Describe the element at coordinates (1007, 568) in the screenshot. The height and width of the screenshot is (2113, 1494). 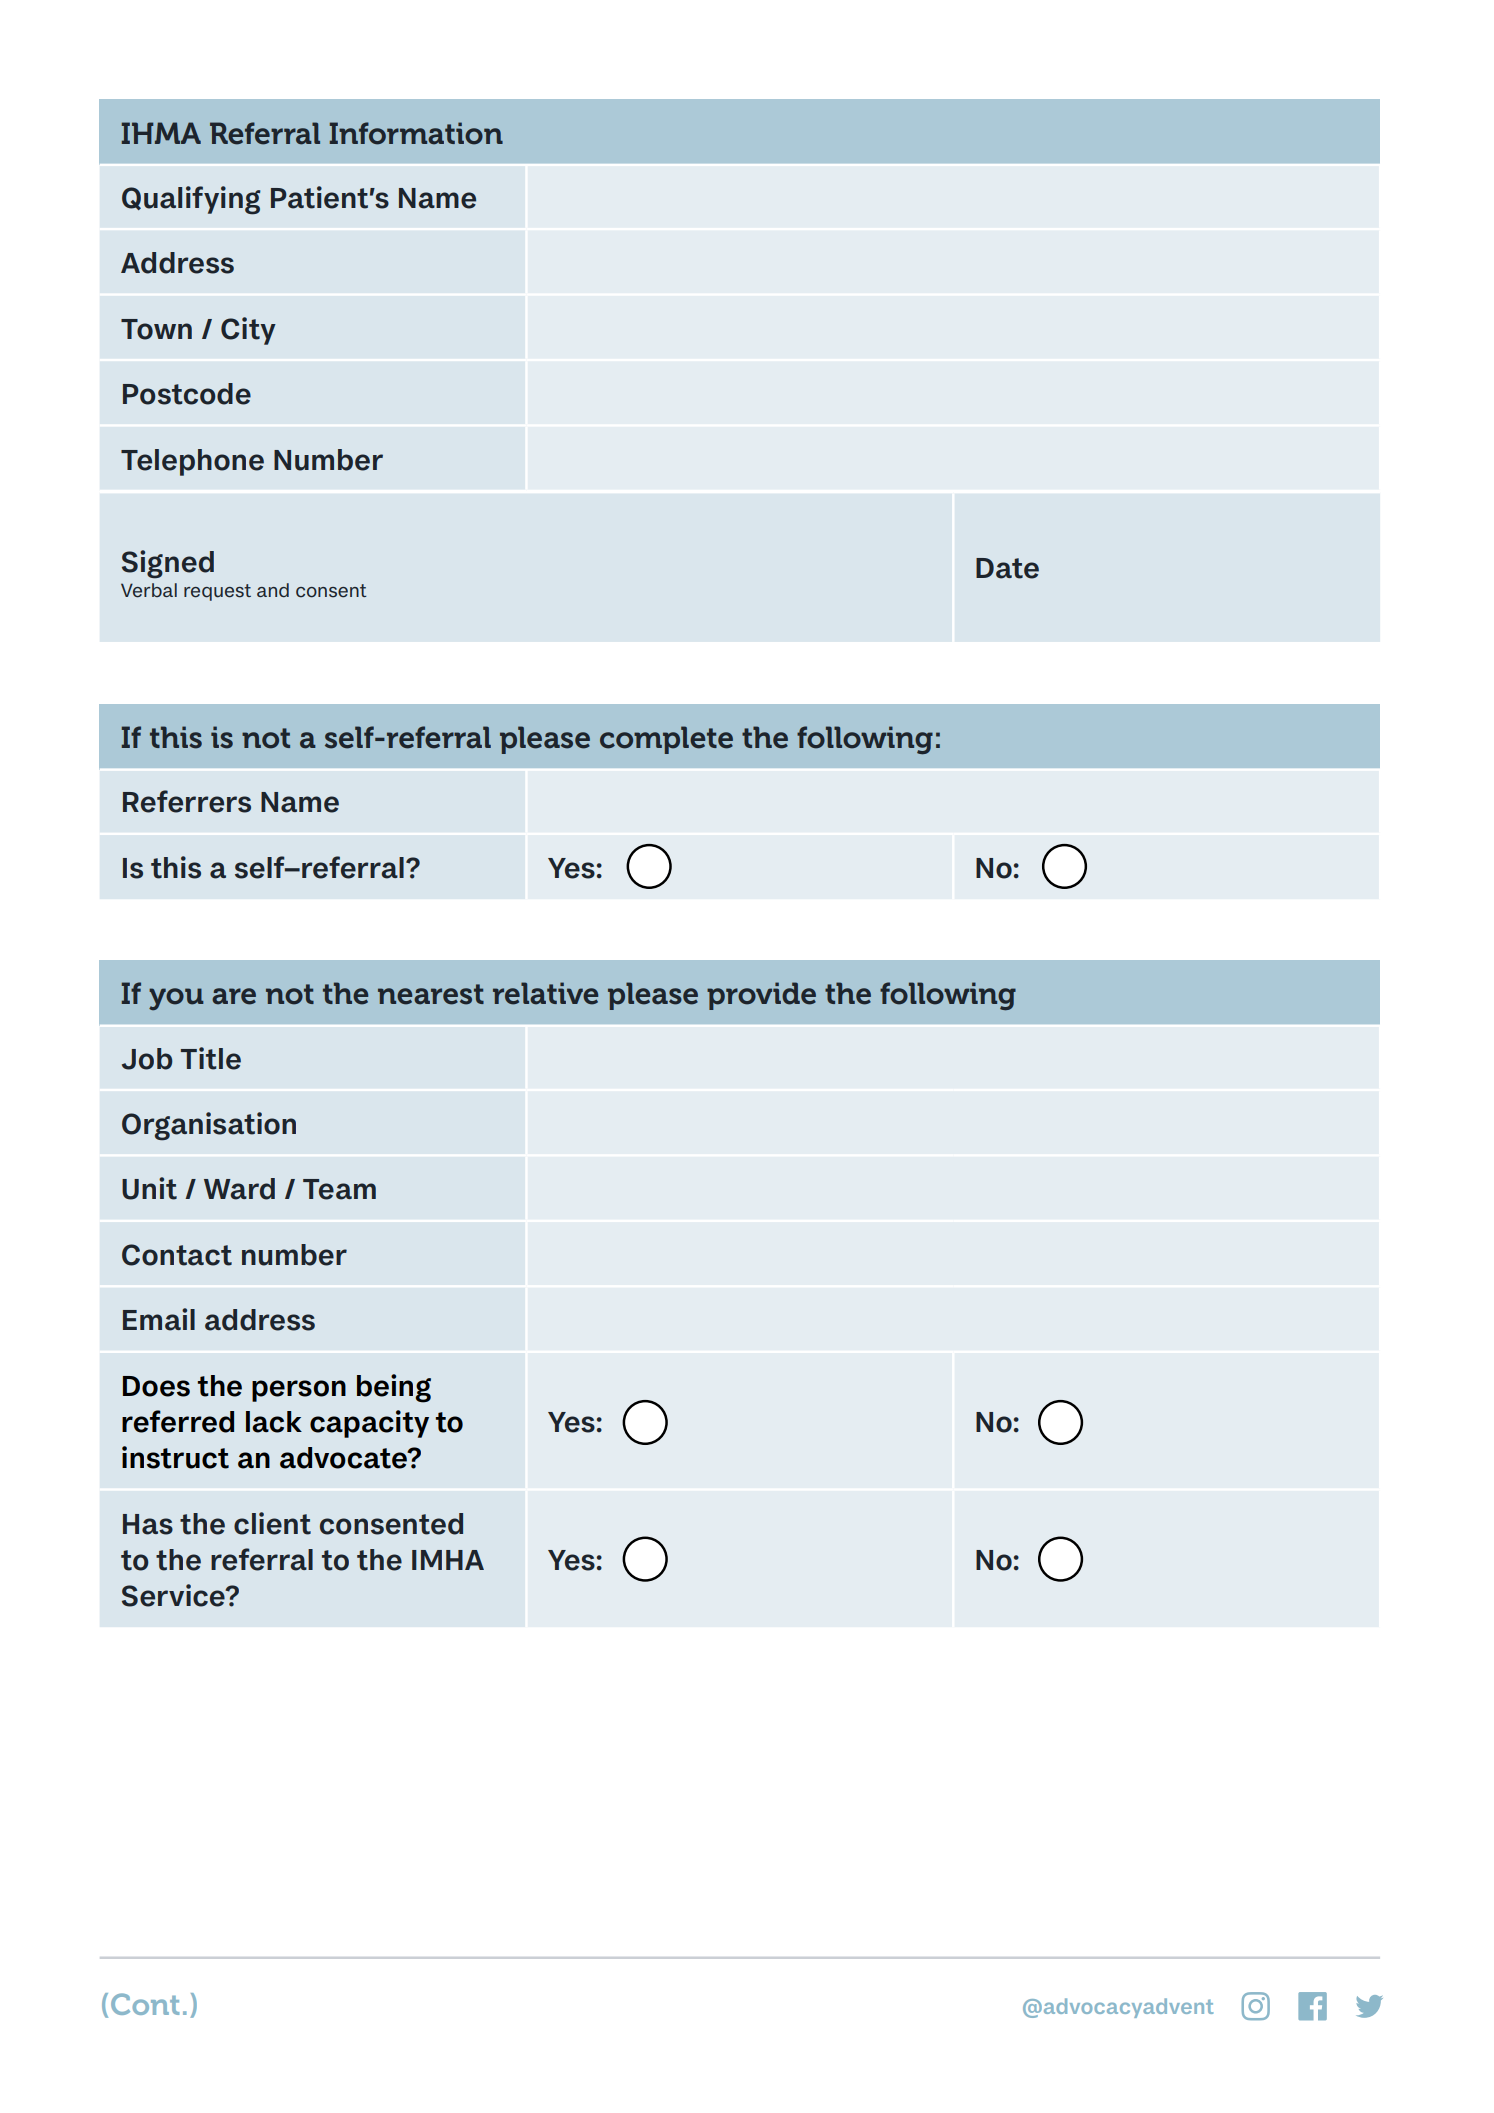
I see `Date` at that location.
